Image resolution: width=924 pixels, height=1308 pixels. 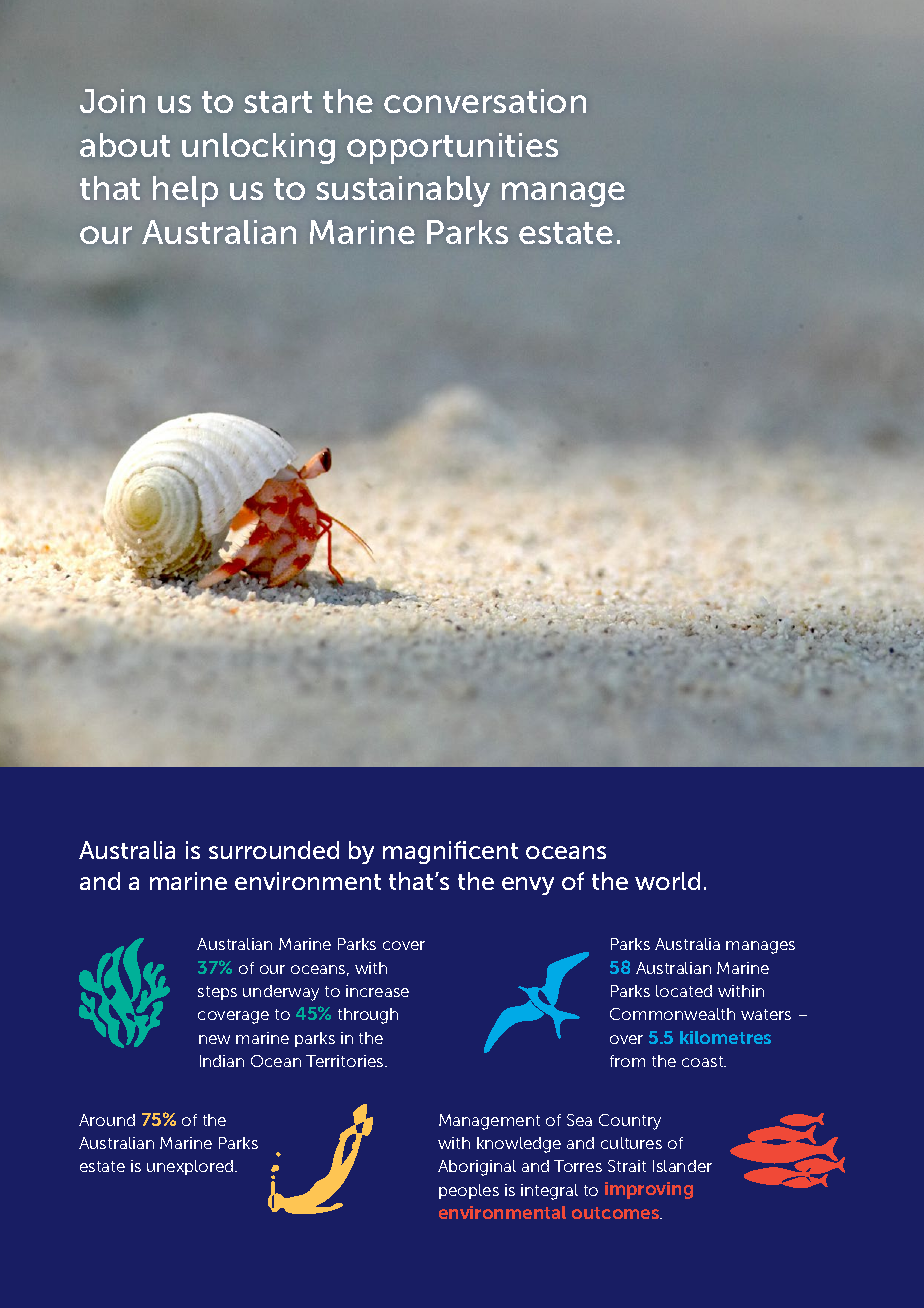 I want to click on about, so click(x=125, y=145).
